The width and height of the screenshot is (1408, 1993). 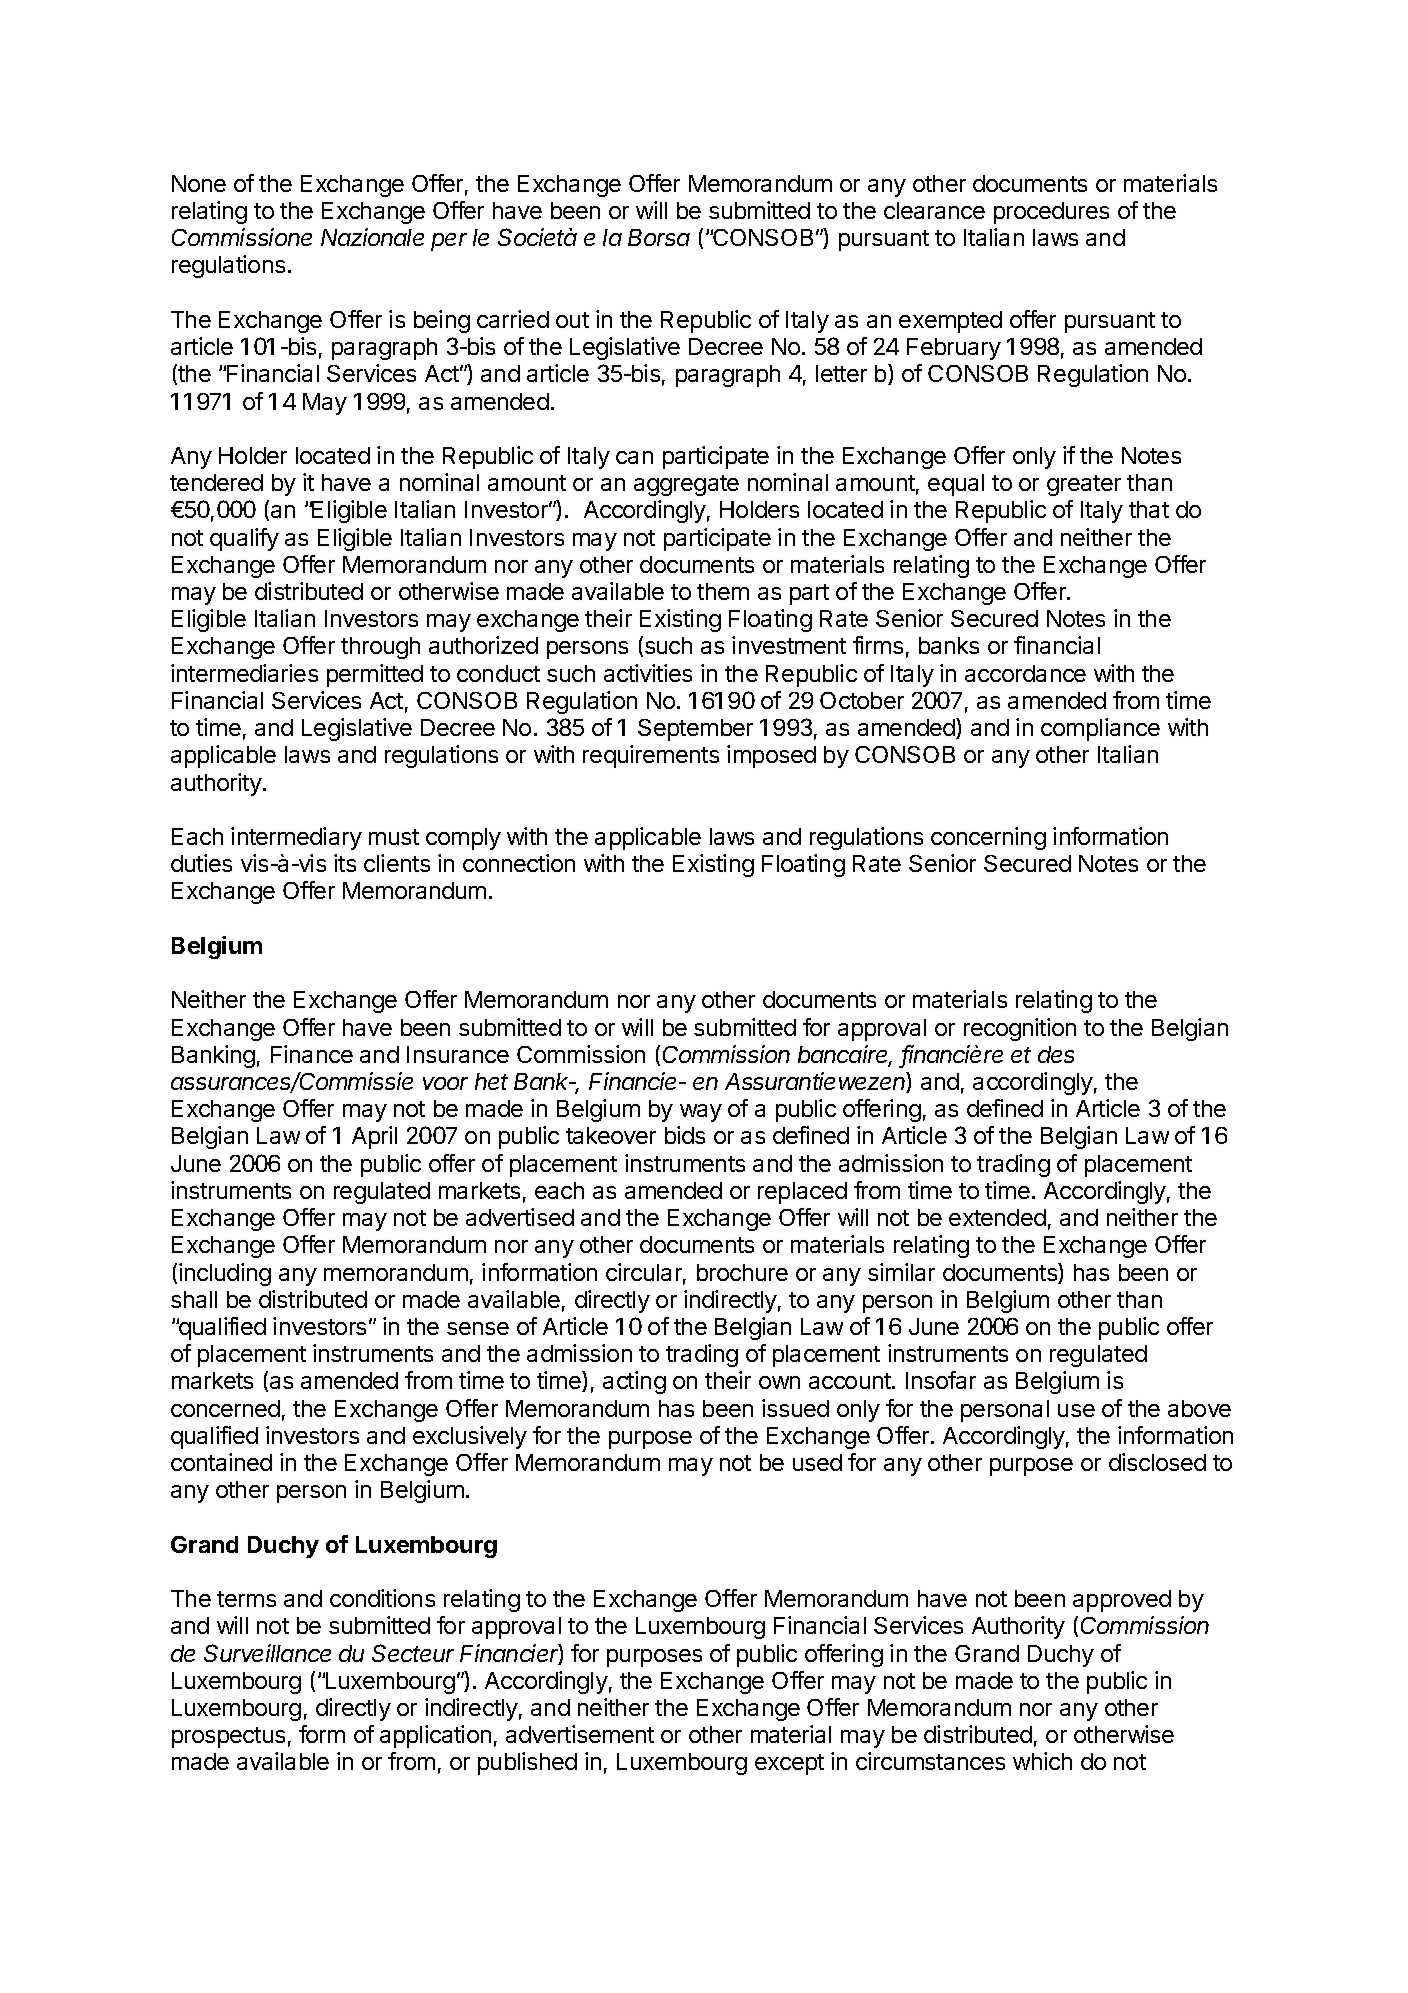 What do you see at coordinates (1020, 1029) in the screenshot?
I see `recognition` at bounding box center [1020, 1029].
